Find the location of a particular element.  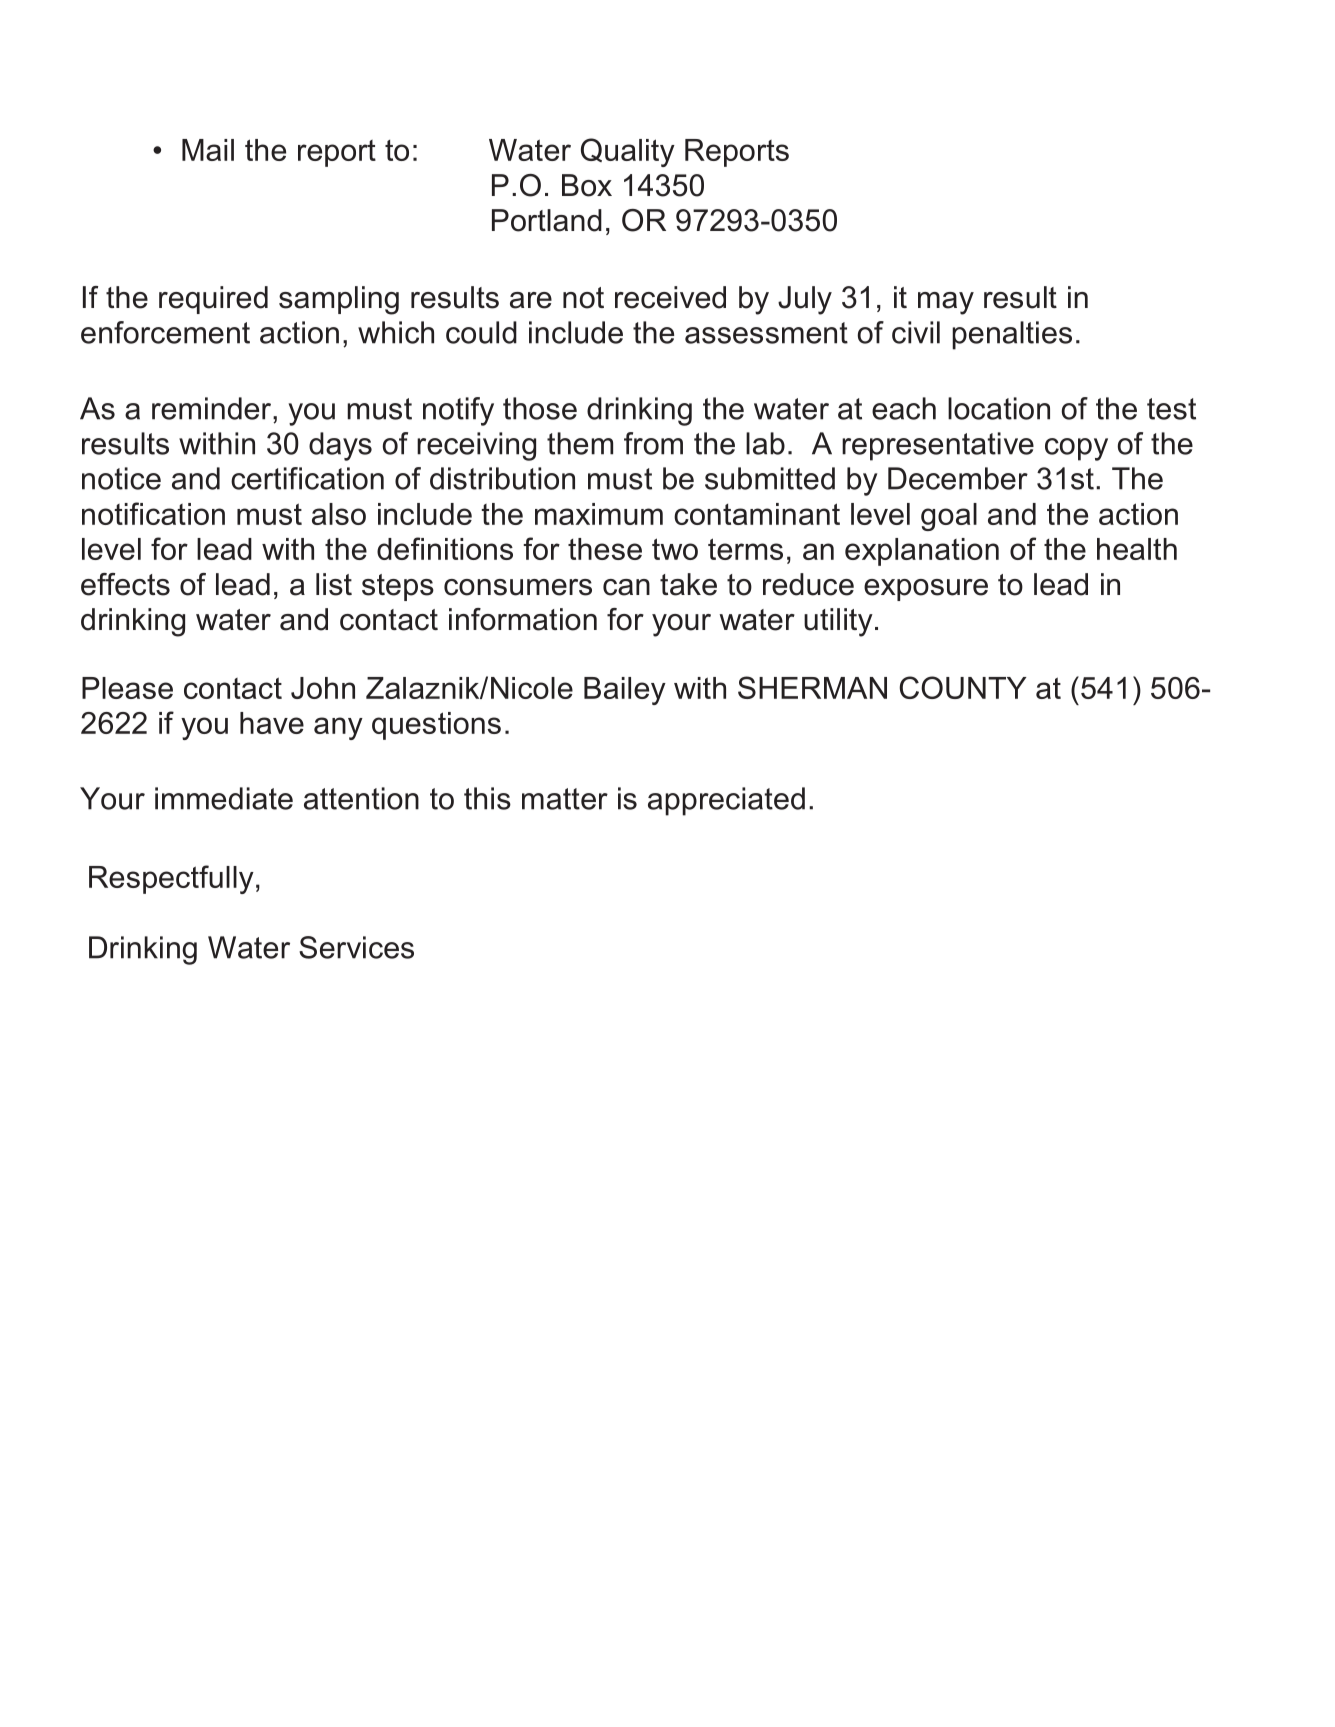

two is located at coordinates (675, 549).
